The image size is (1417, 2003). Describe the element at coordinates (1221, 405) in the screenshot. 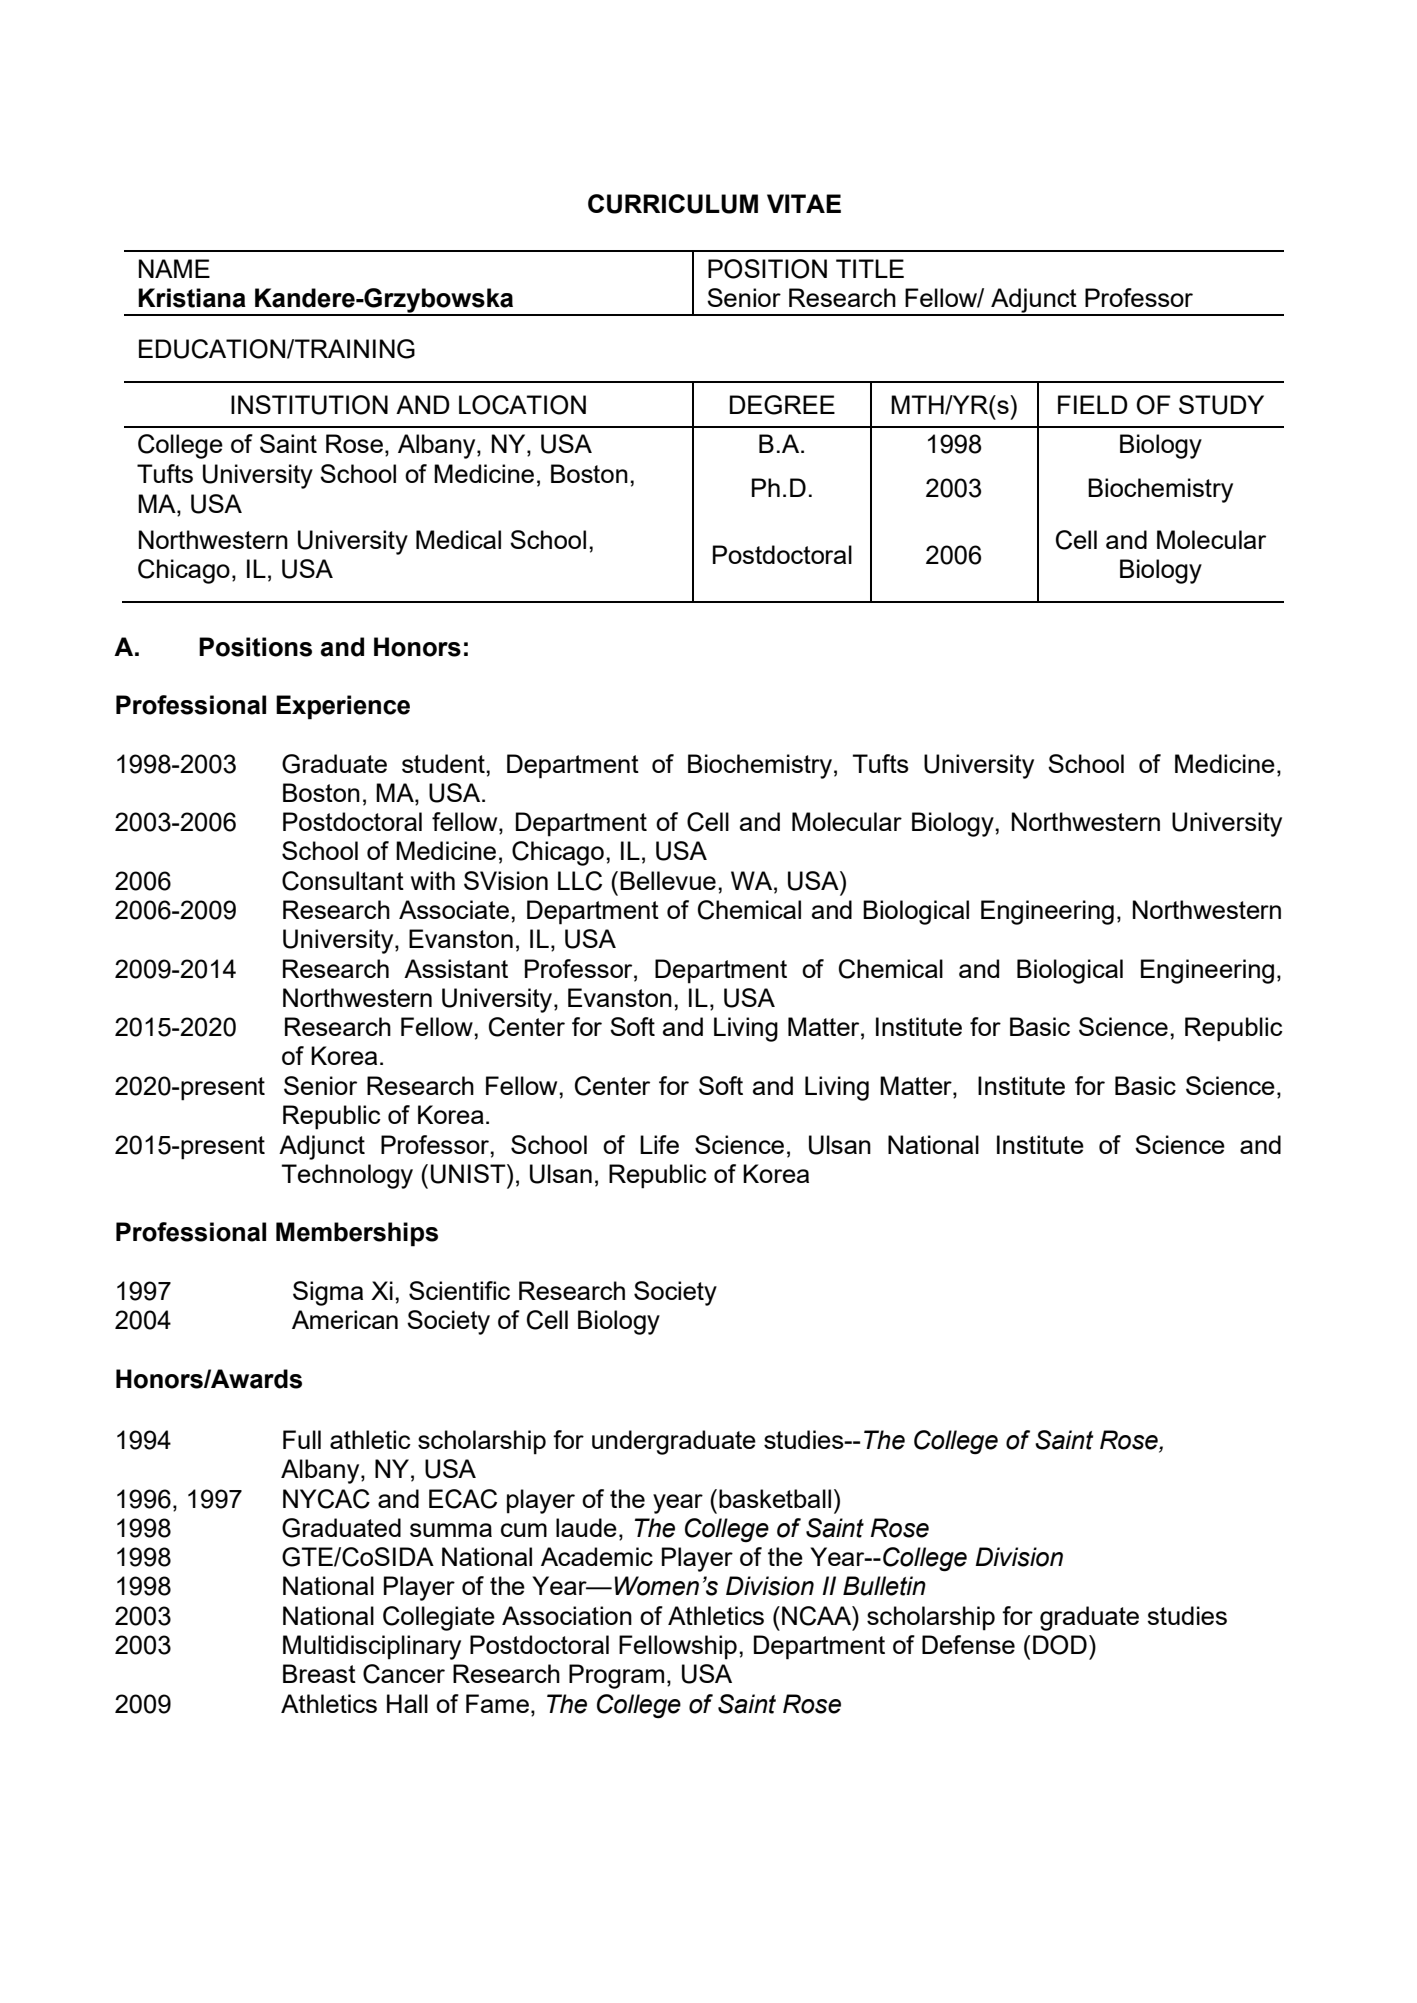

I see `STUDY` at that location.
